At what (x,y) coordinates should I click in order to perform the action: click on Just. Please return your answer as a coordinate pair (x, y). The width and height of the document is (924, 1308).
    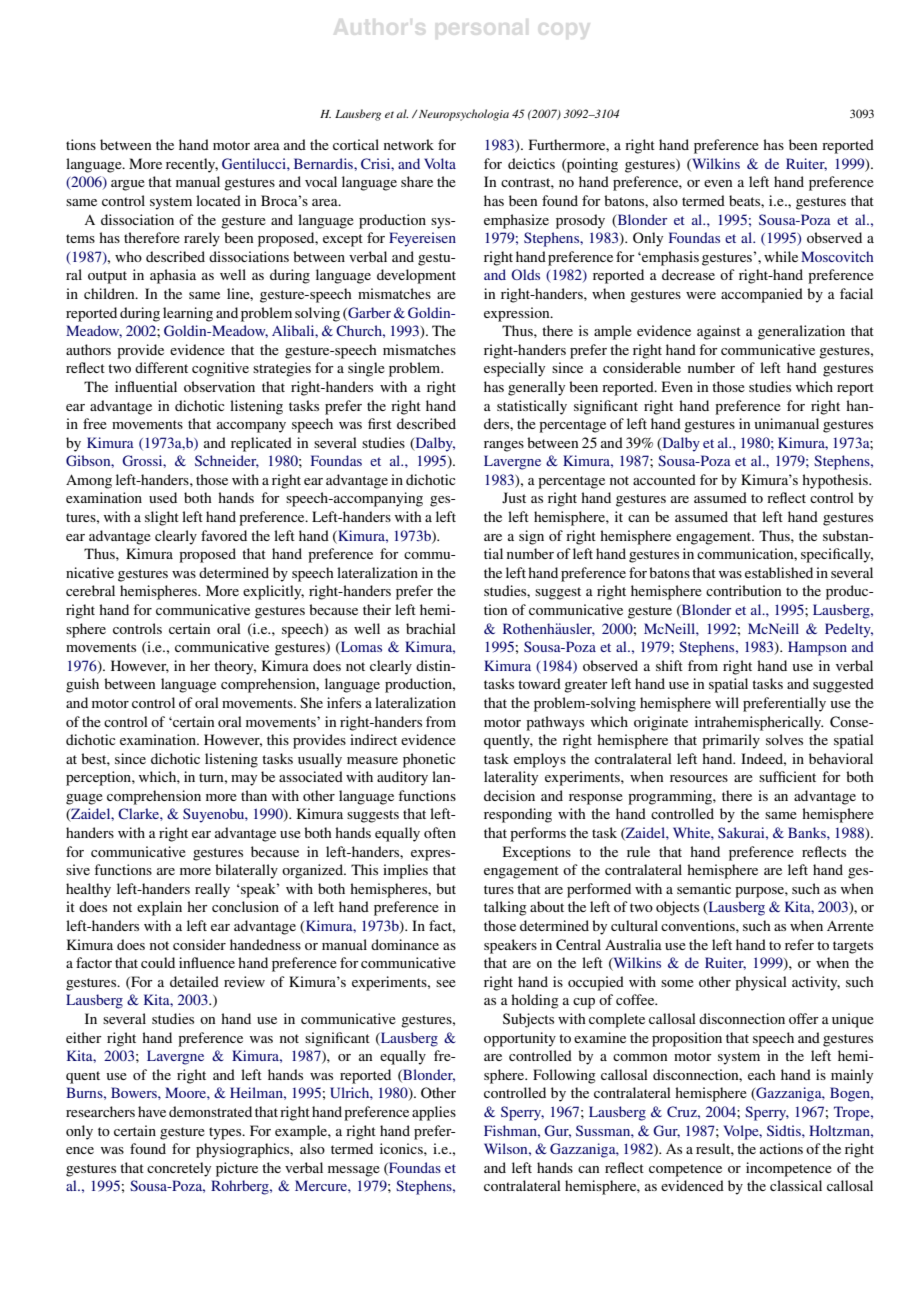
    Looking at the image, I should click on (514, 497).
